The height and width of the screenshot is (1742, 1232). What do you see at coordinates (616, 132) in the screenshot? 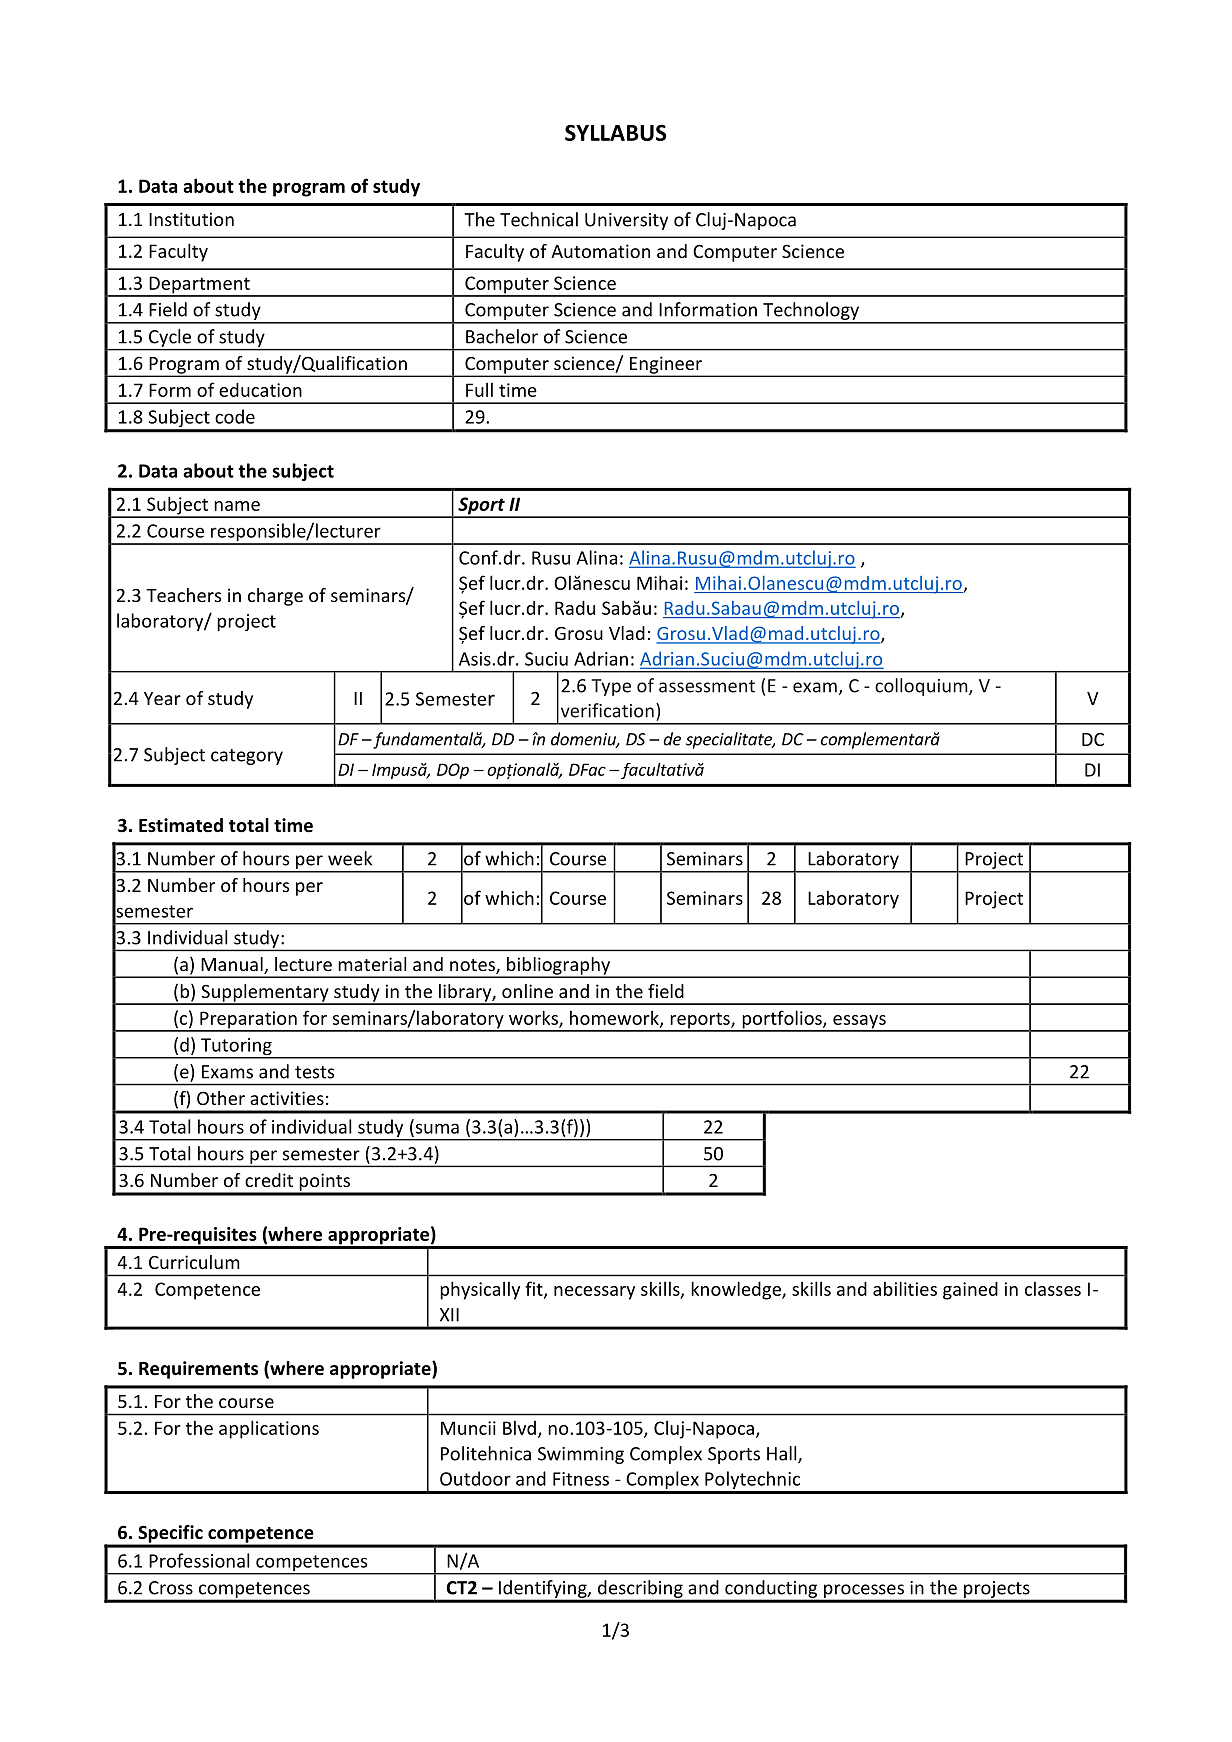
I see `SYLLABUS` at bounding box center [616, 132].
